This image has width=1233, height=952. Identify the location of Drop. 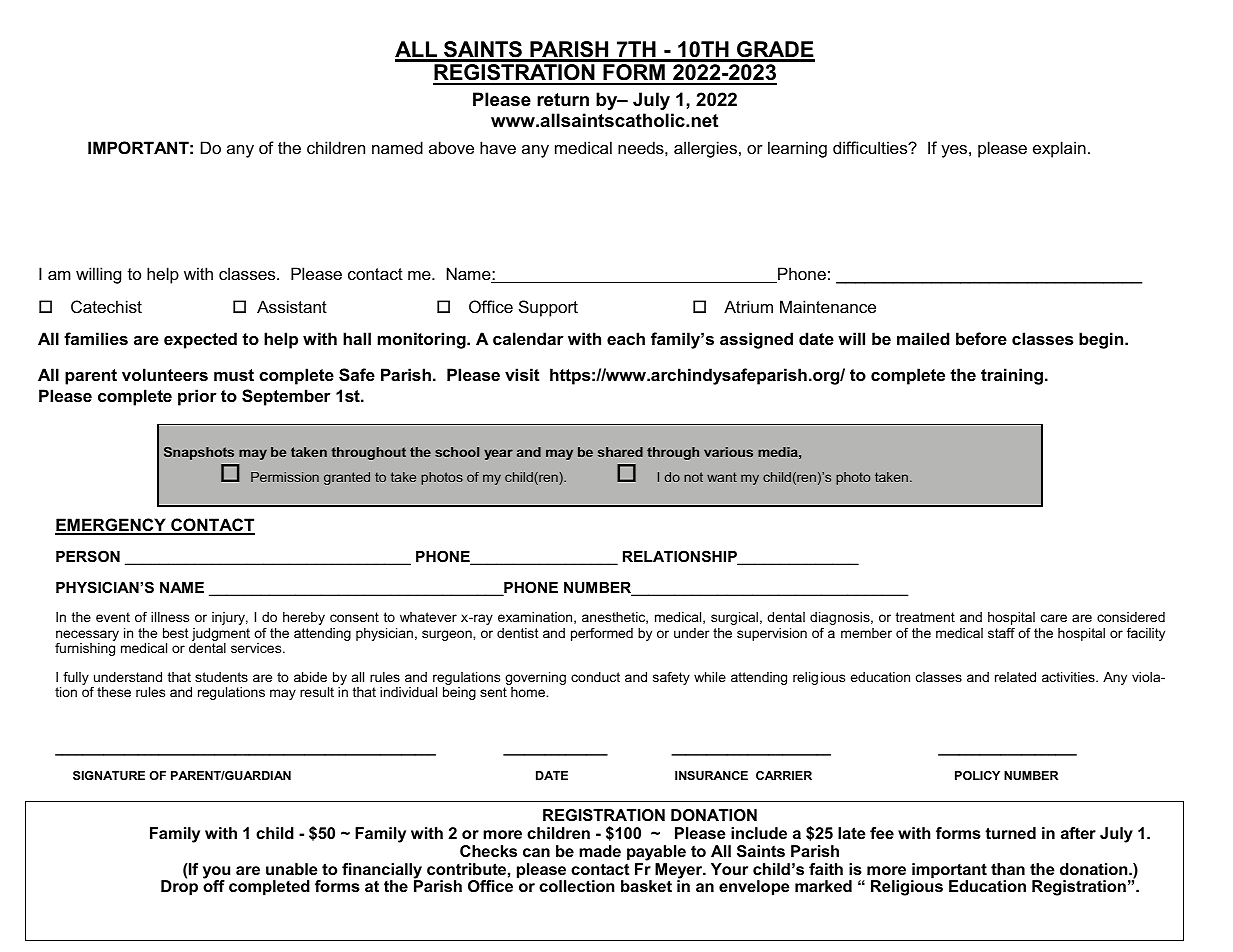
(179, 887).
